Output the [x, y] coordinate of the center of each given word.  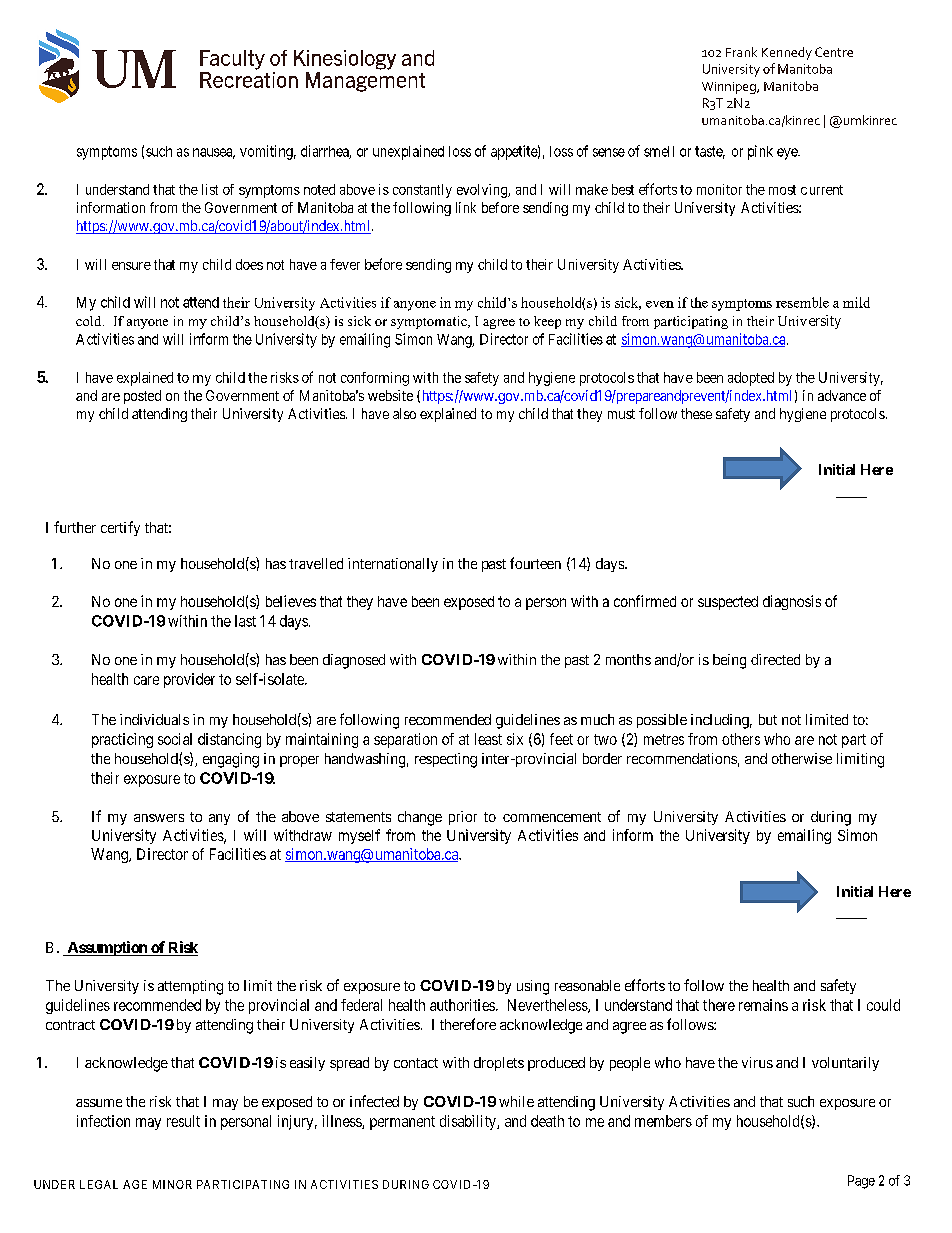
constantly [422, 191]
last [245, 621]
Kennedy [787, 53]
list [210, 189]
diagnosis [792, 602]
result [183, 1121]
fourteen [535, 563]
